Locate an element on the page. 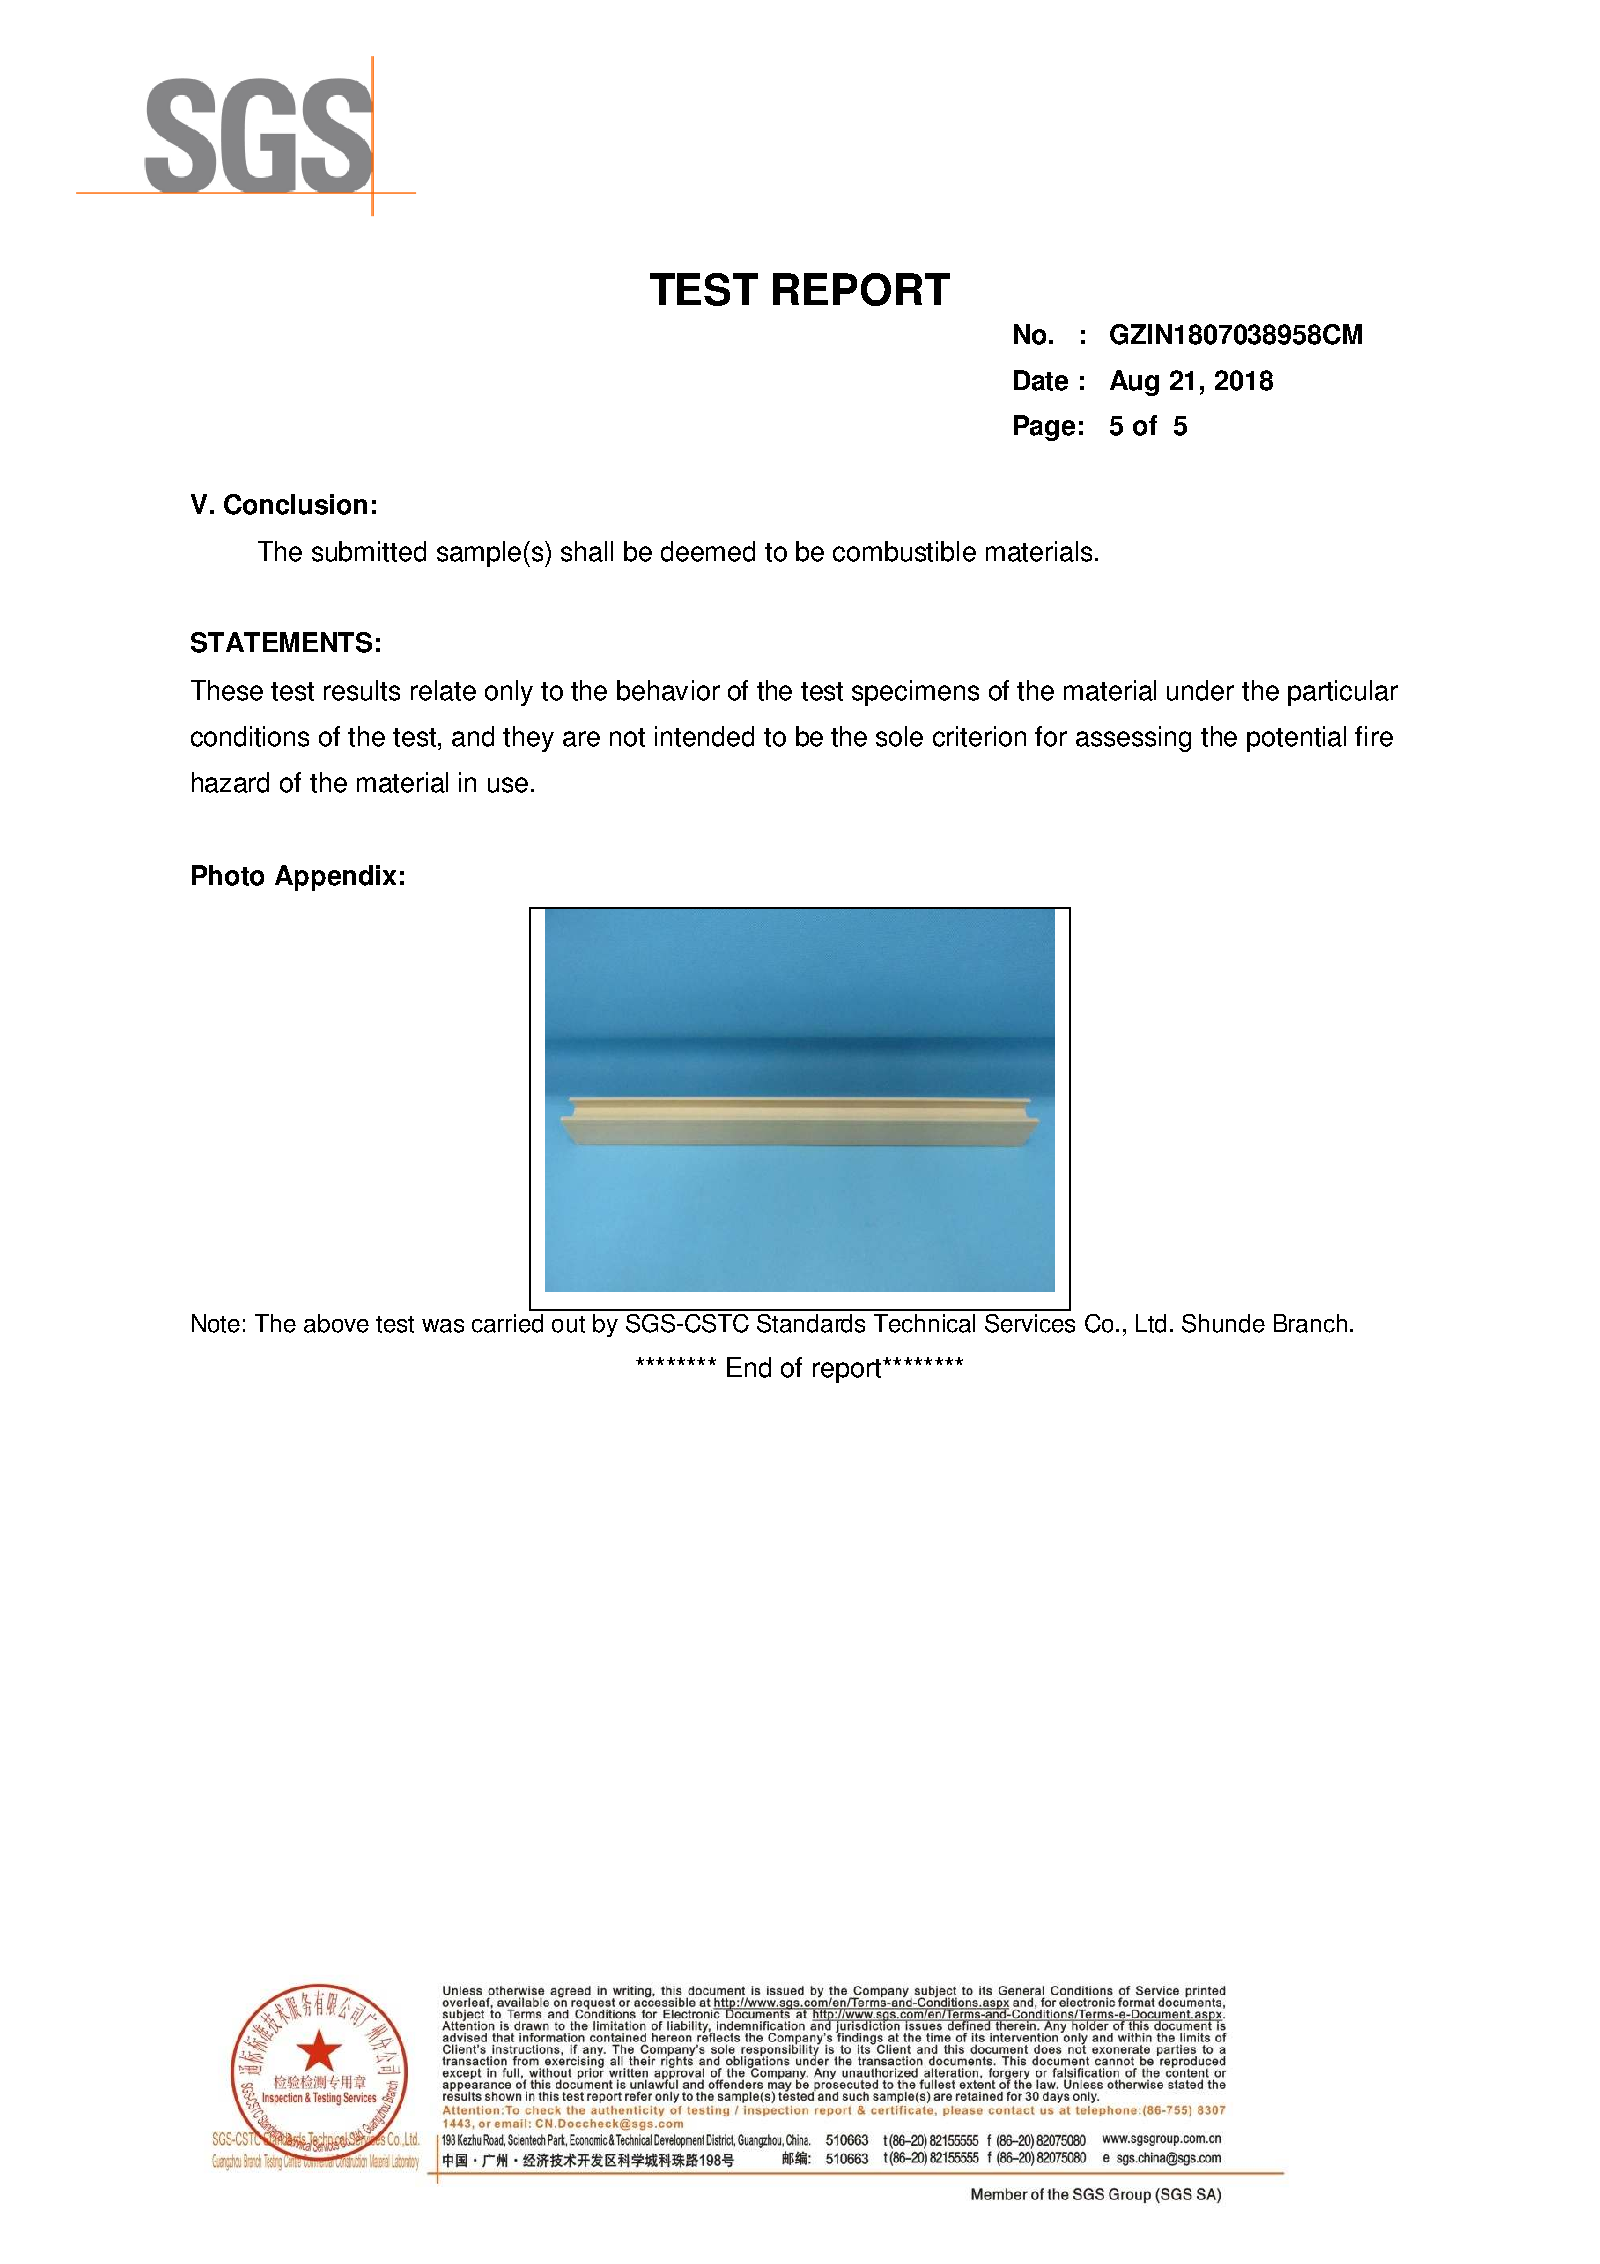  Technical is located at coordinates (924, 1323).
